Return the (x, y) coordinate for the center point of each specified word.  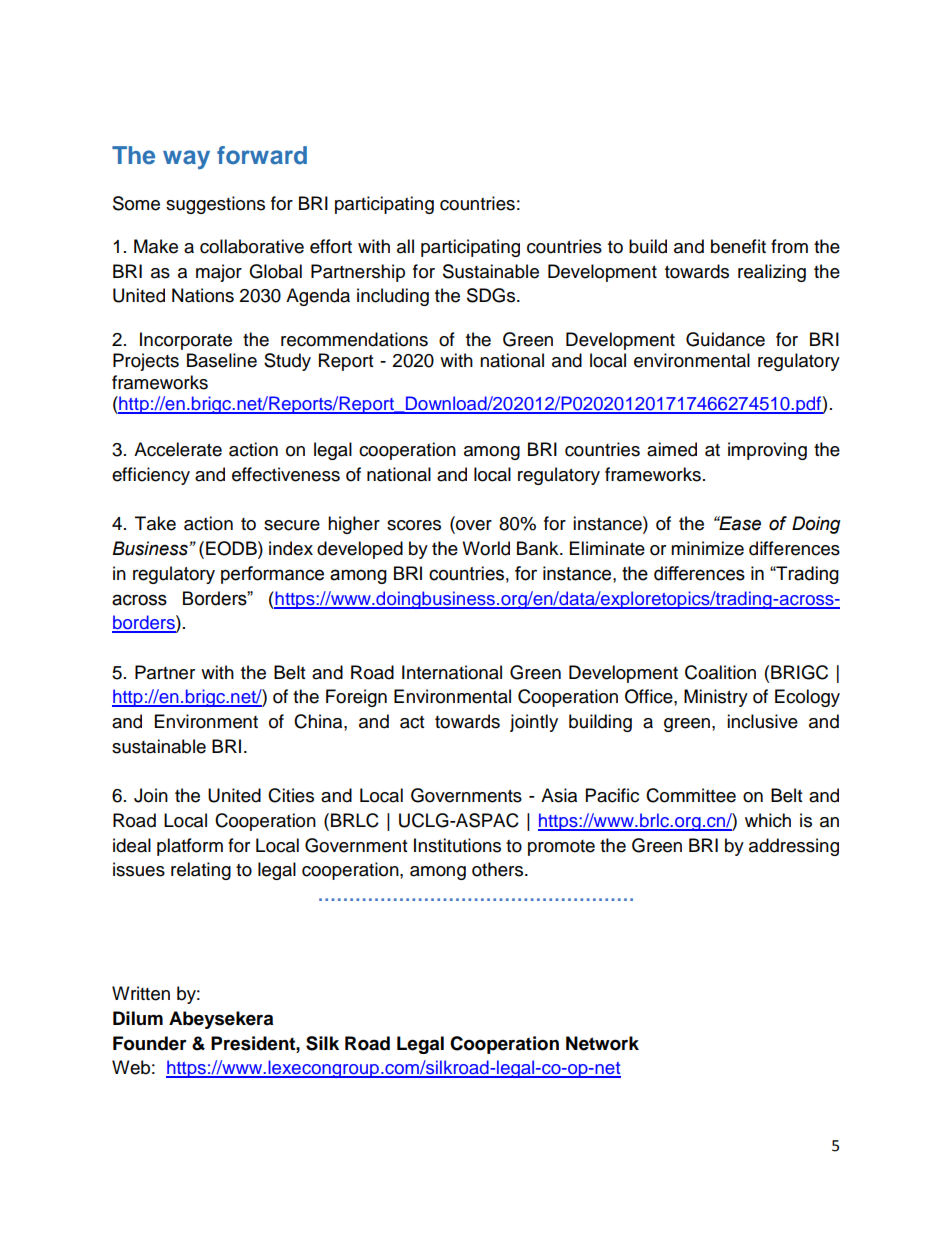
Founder (150, 1043)
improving (767, 451)
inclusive (762, 721)
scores (414, 525)
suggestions (215, 205)
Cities (291, 795)
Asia (559, 795)
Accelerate (178, 449)
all (405, 246)
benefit (738, 246)
